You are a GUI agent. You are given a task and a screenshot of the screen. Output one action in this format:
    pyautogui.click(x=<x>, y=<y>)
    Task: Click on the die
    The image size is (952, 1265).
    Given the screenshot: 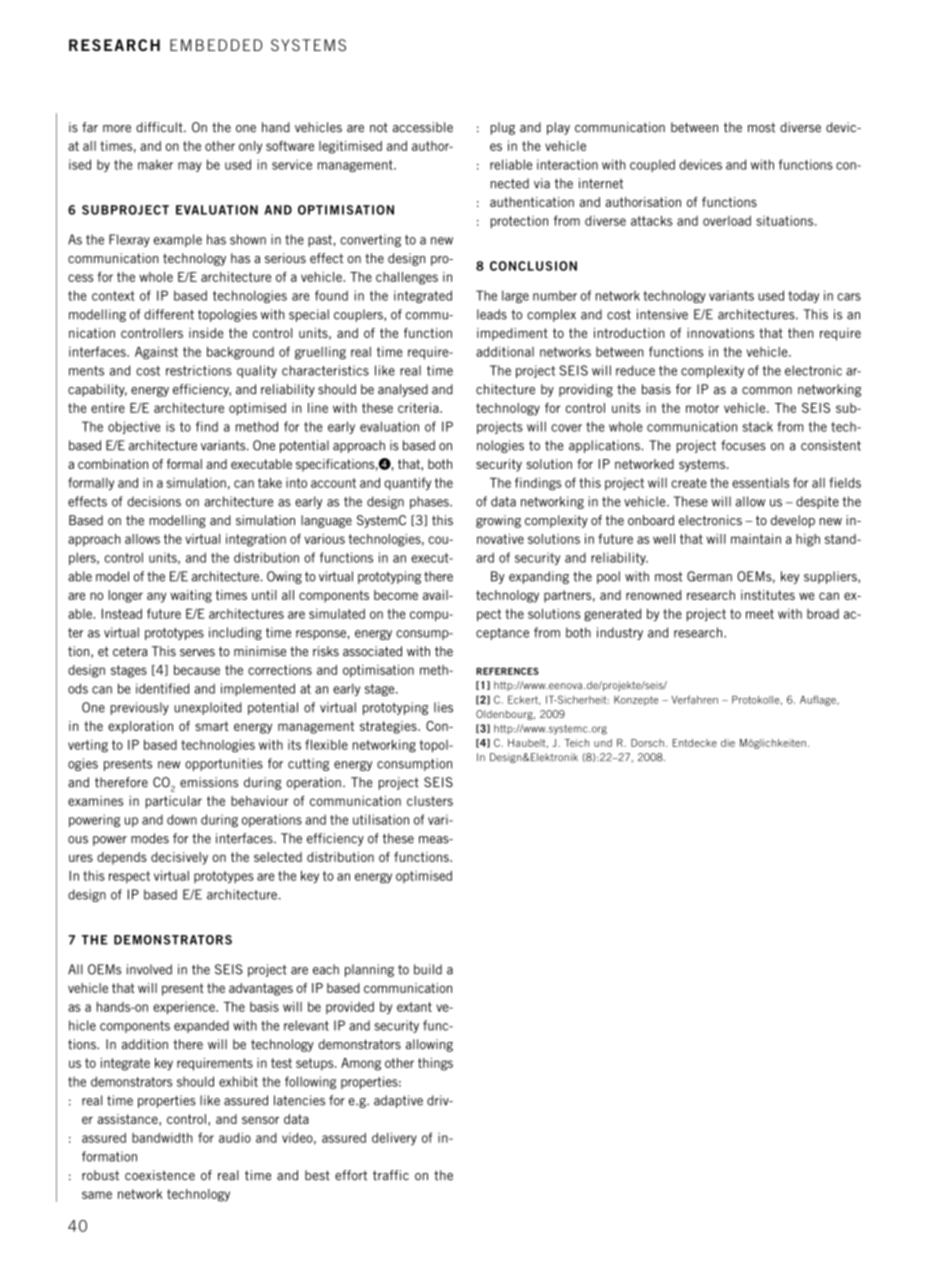 What is the action you would take?
    pyautogui.click(x=728, y=743)
